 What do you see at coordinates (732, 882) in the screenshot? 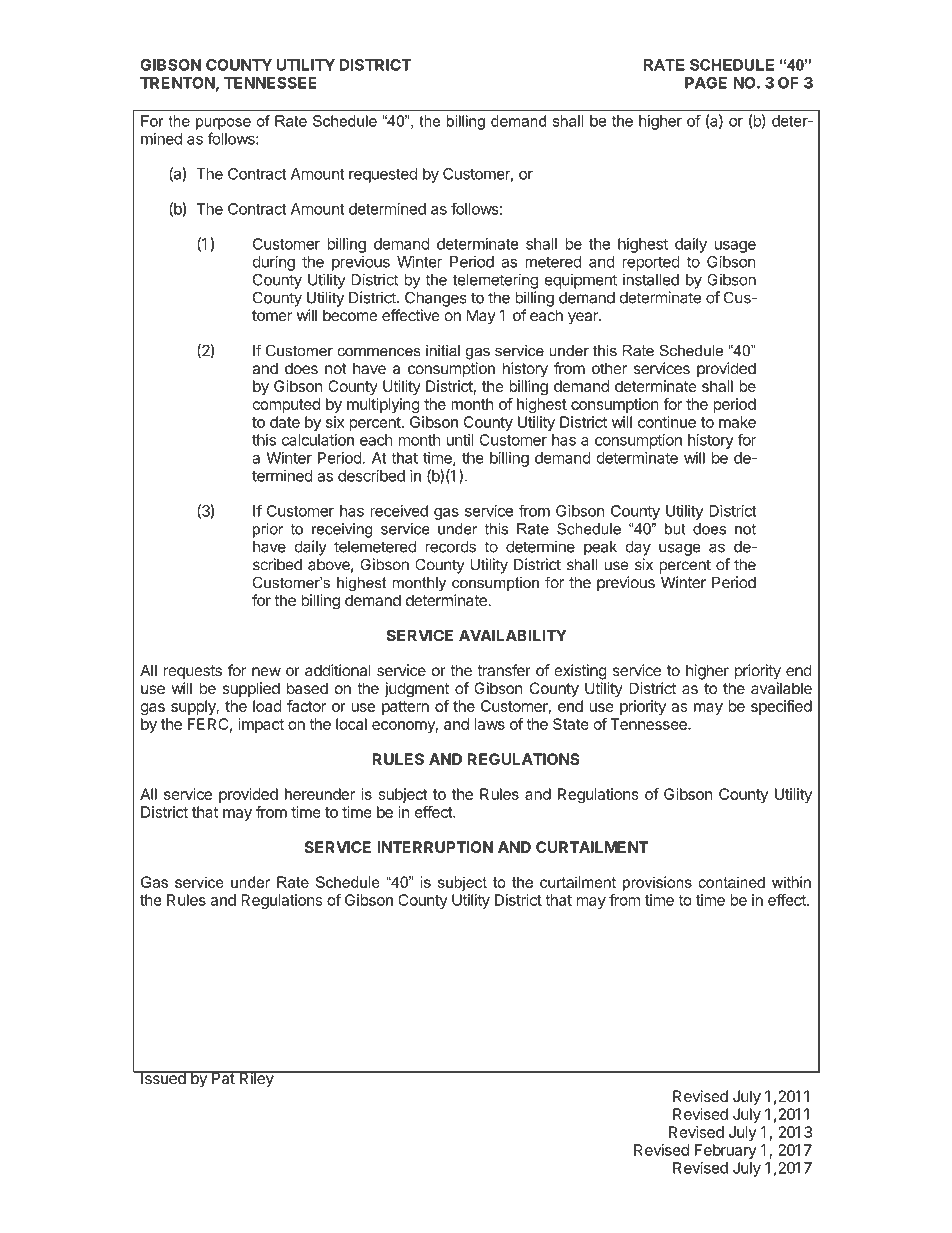
I see `contained` at bounding box center [732, 882].
